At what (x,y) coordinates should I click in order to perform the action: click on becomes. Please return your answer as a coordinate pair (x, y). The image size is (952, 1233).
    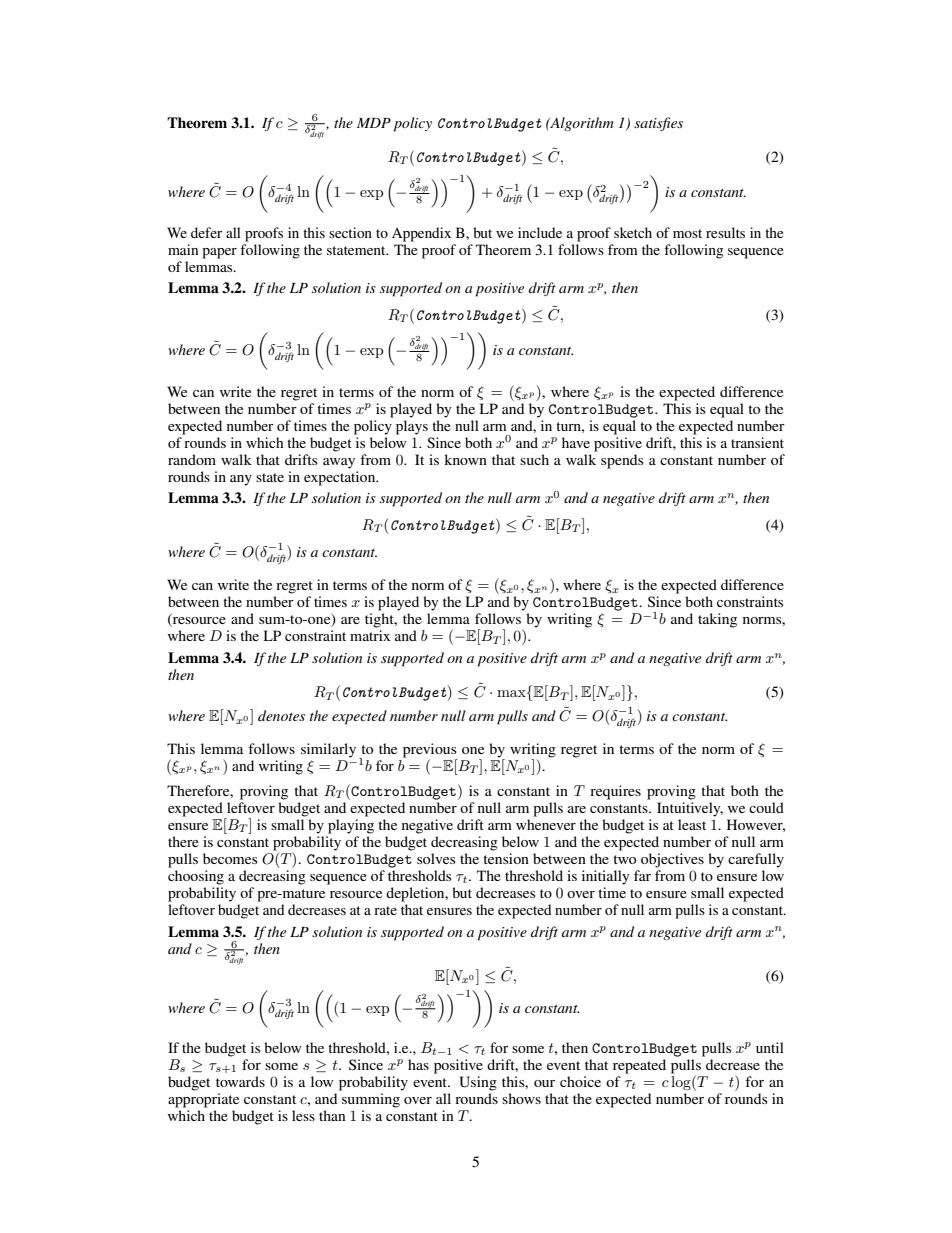
    Looking at the image, I should click on (230, 858).
